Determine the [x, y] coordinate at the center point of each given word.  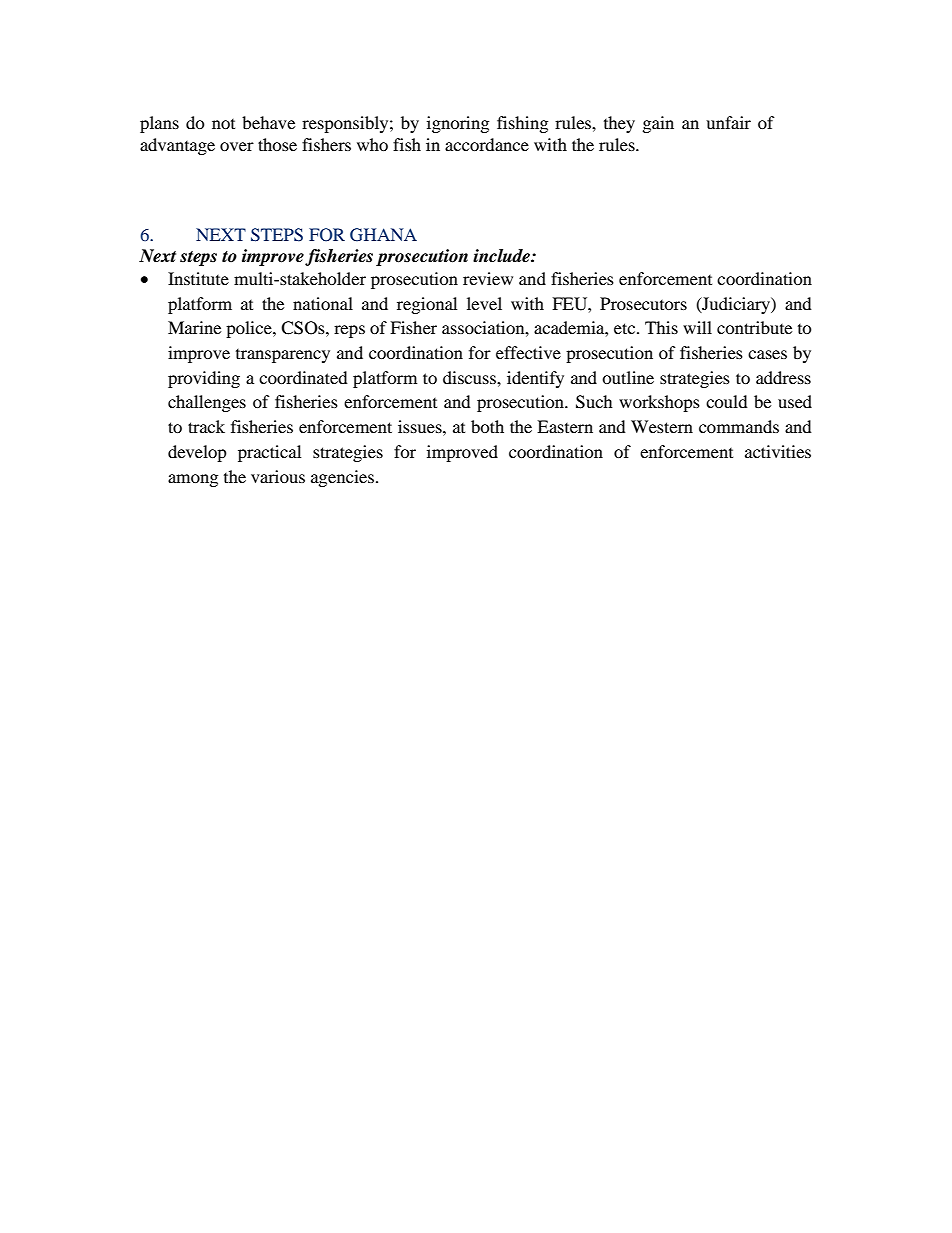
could [727, 401]
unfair [728, 122]
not [223, 124]
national [323, 303]
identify [535, 379]
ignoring [458, 124]
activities [778, 451]
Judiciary [736, 305]
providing [204, 379]
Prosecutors [643, 303]
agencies [344, 478]
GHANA [383, 235]
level [484, 303]
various [278, 476]
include [502, 256]
